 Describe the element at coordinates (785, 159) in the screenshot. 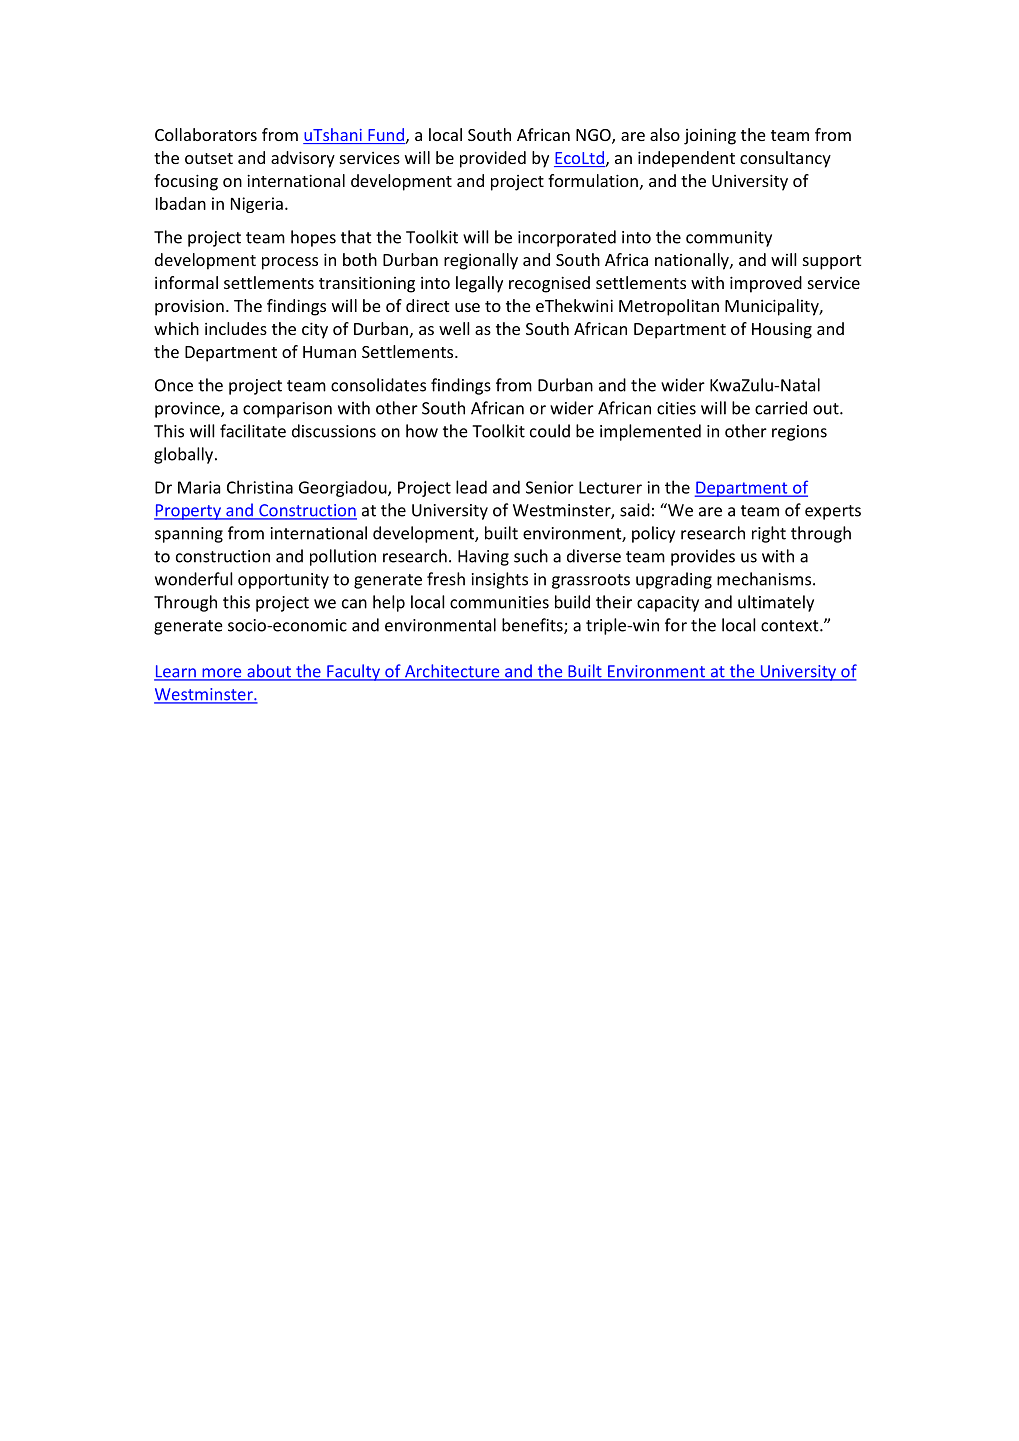

I see `consultancy` at that location.
